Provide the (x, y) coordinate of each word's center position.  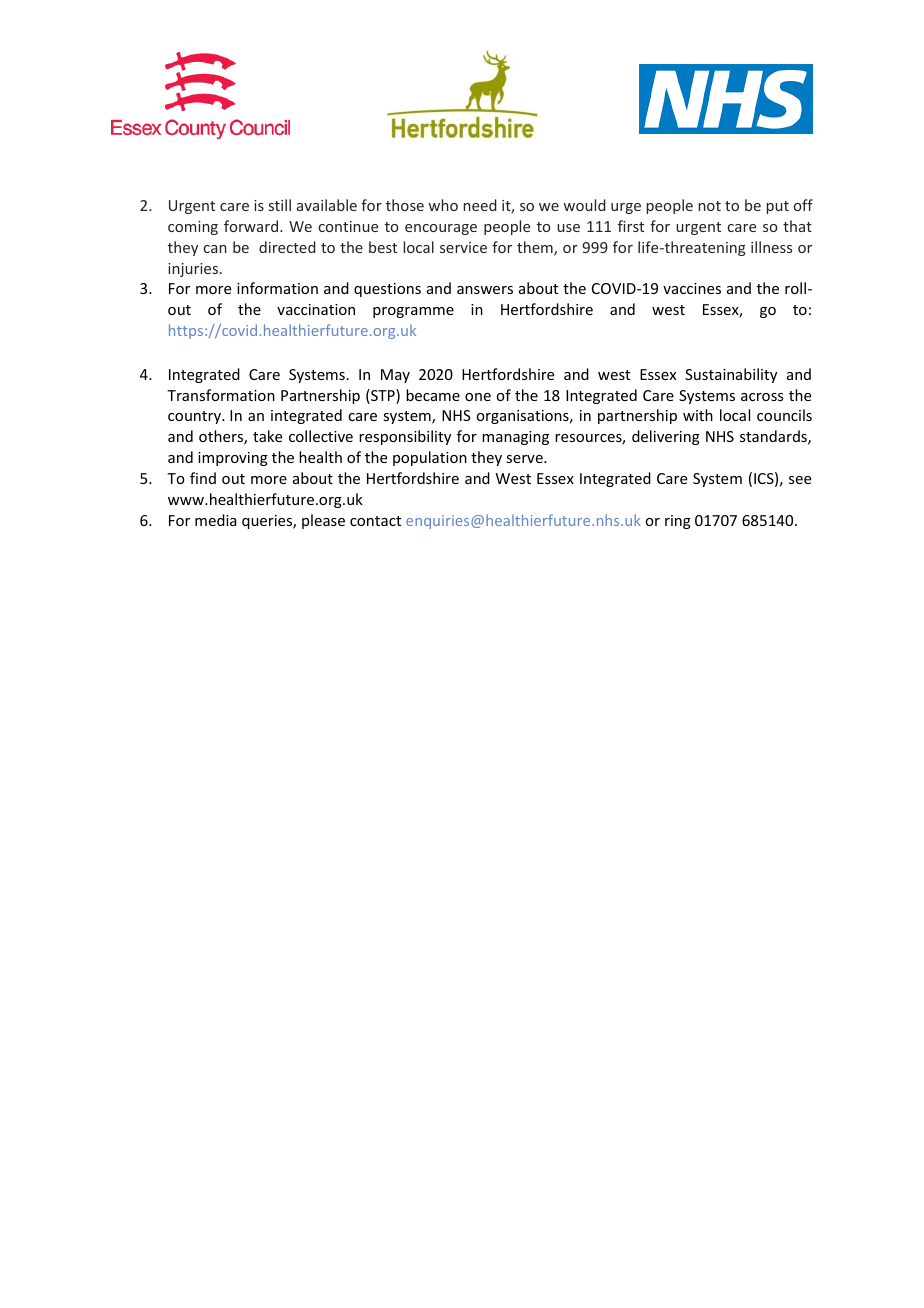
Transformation (221, 395)
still (280, 205)
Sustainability (731, 375)
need (480, 205)
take (267, 436)
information (277, 288)
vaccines (692, 288)
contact (375, 521)
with (698, 415)
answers (485, 290)
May (395, 376)
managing (515, 438)
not (710, 206)
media (216, 520)
